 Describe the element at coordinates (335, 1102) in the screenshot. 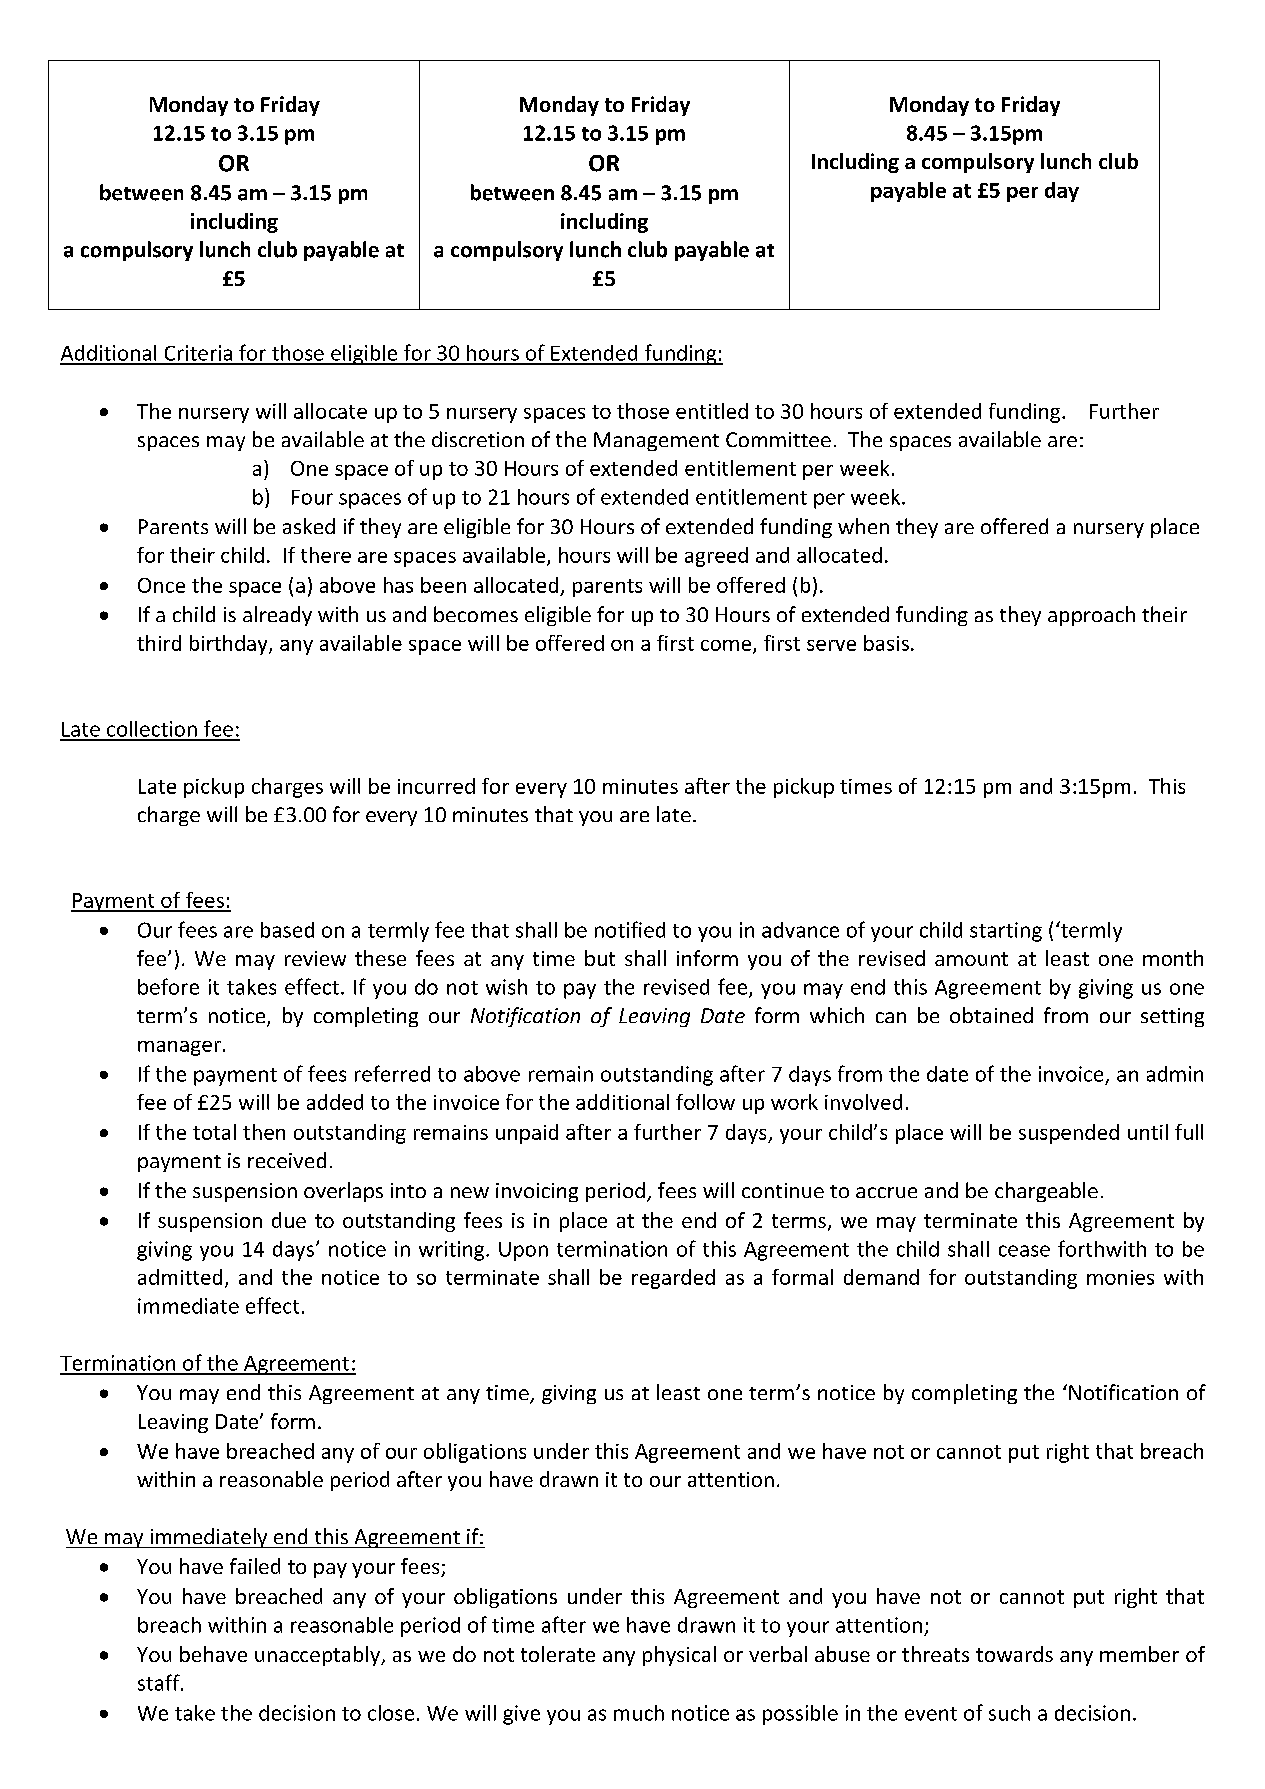

I see `added` at that location.
